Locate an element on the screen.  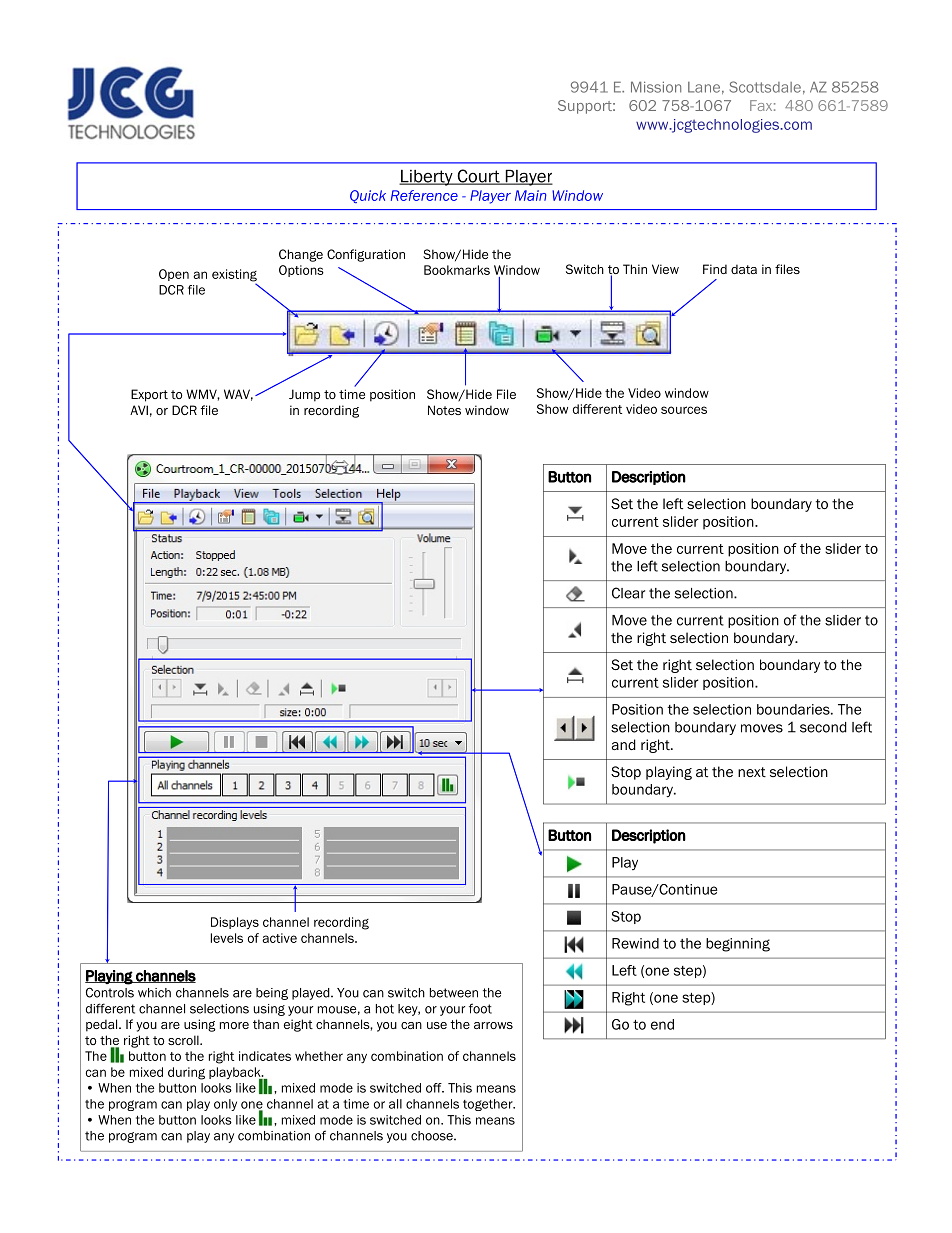
during is located at coordinates (186, 1073).
